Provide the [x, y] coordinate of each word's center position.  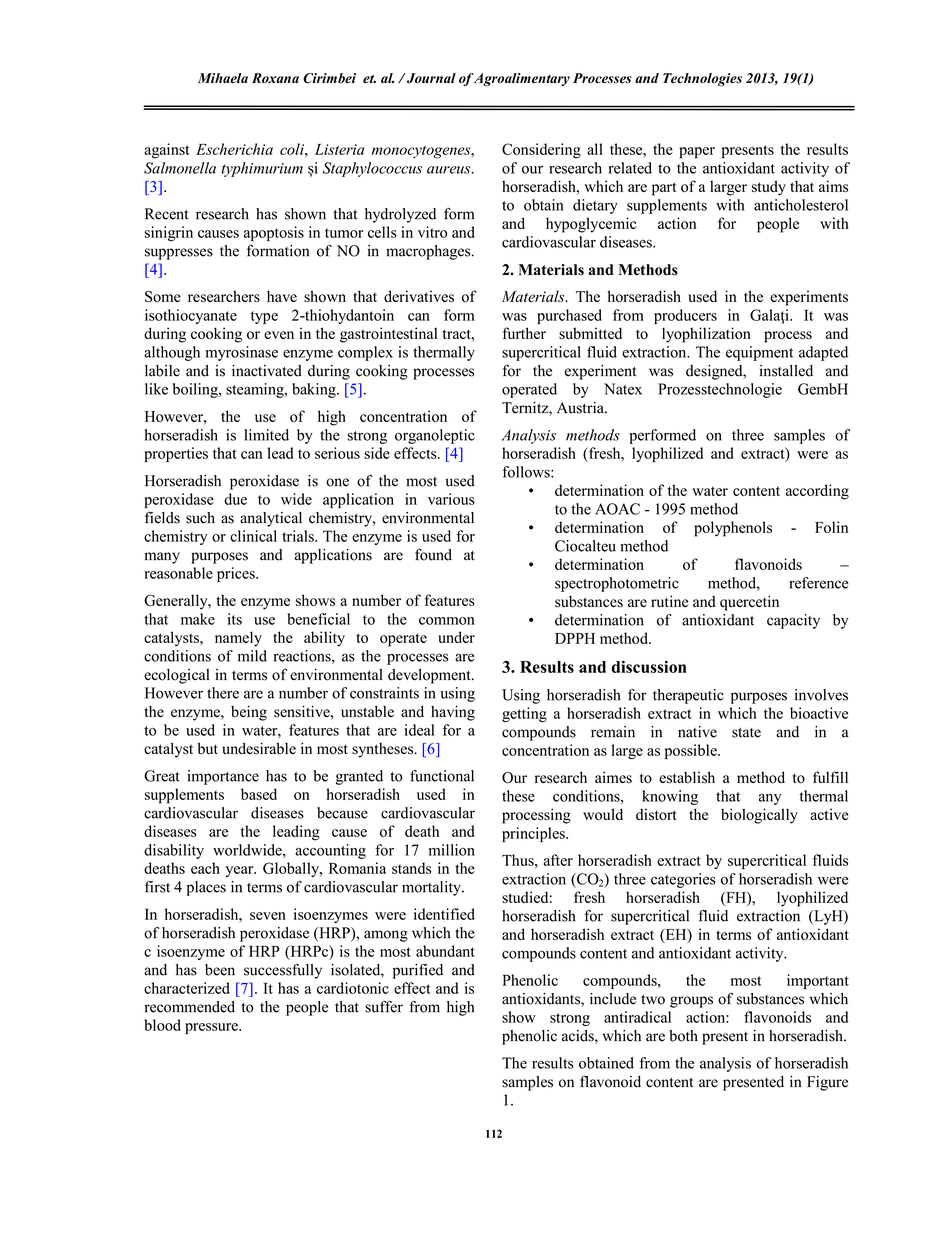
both [683, 1036]
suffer [384, 1006]
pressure [212, 1028]
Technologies [702, 79]
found [433, 554]
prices [237, 574]
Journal [430, 78]
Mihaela [223, 78]
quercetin [749, 603]
